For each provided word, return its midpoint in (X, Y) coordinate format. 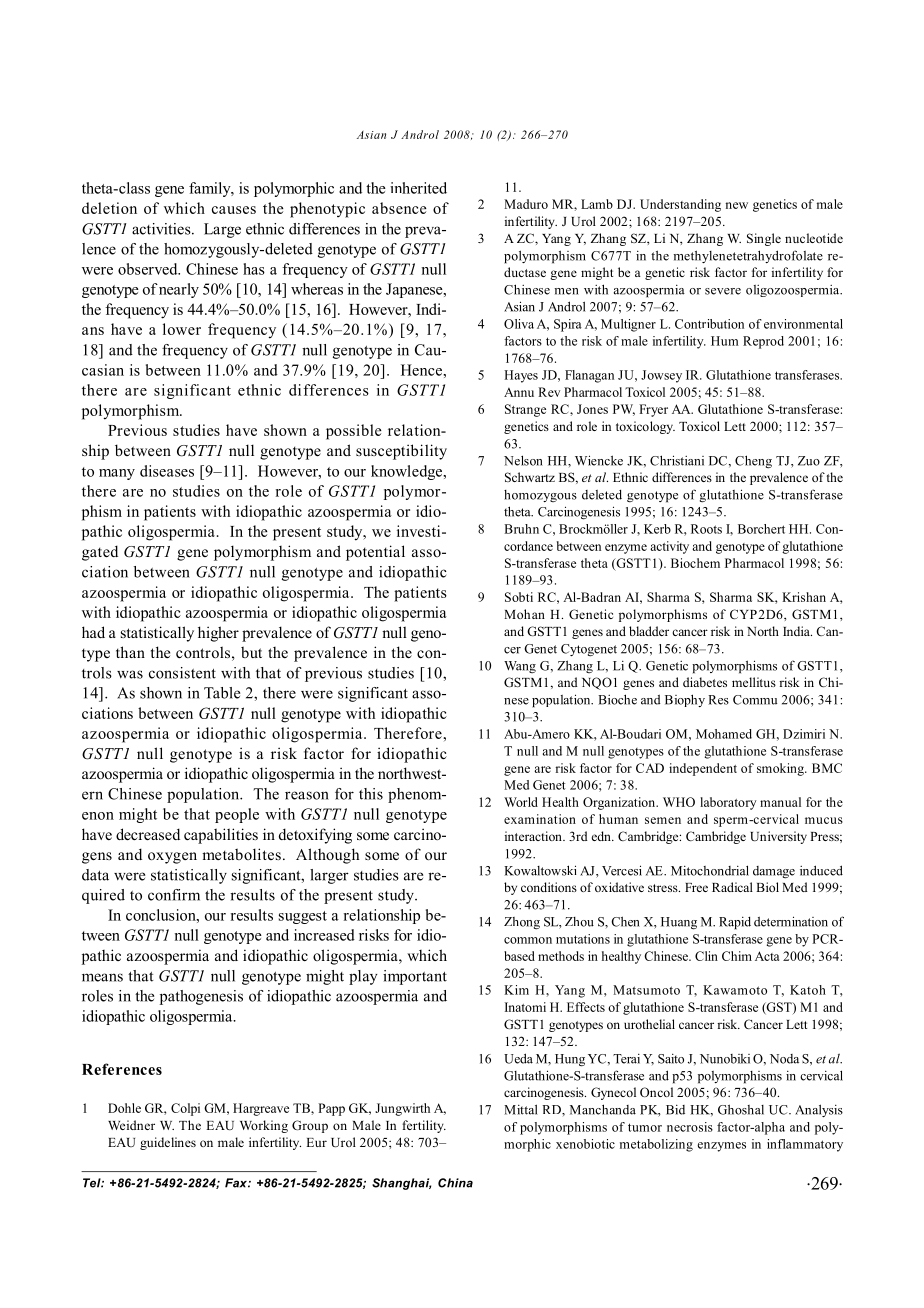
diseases (167, 471)
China (455, 1183)
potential (375, 553)
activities (162, 229)
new (737, 205)
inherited (418, 188)
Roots (706, 529)
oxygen (172, 858)
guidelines (168, 1143)
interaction (534, 836)
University (778, 837)
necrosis (690, 1127)
